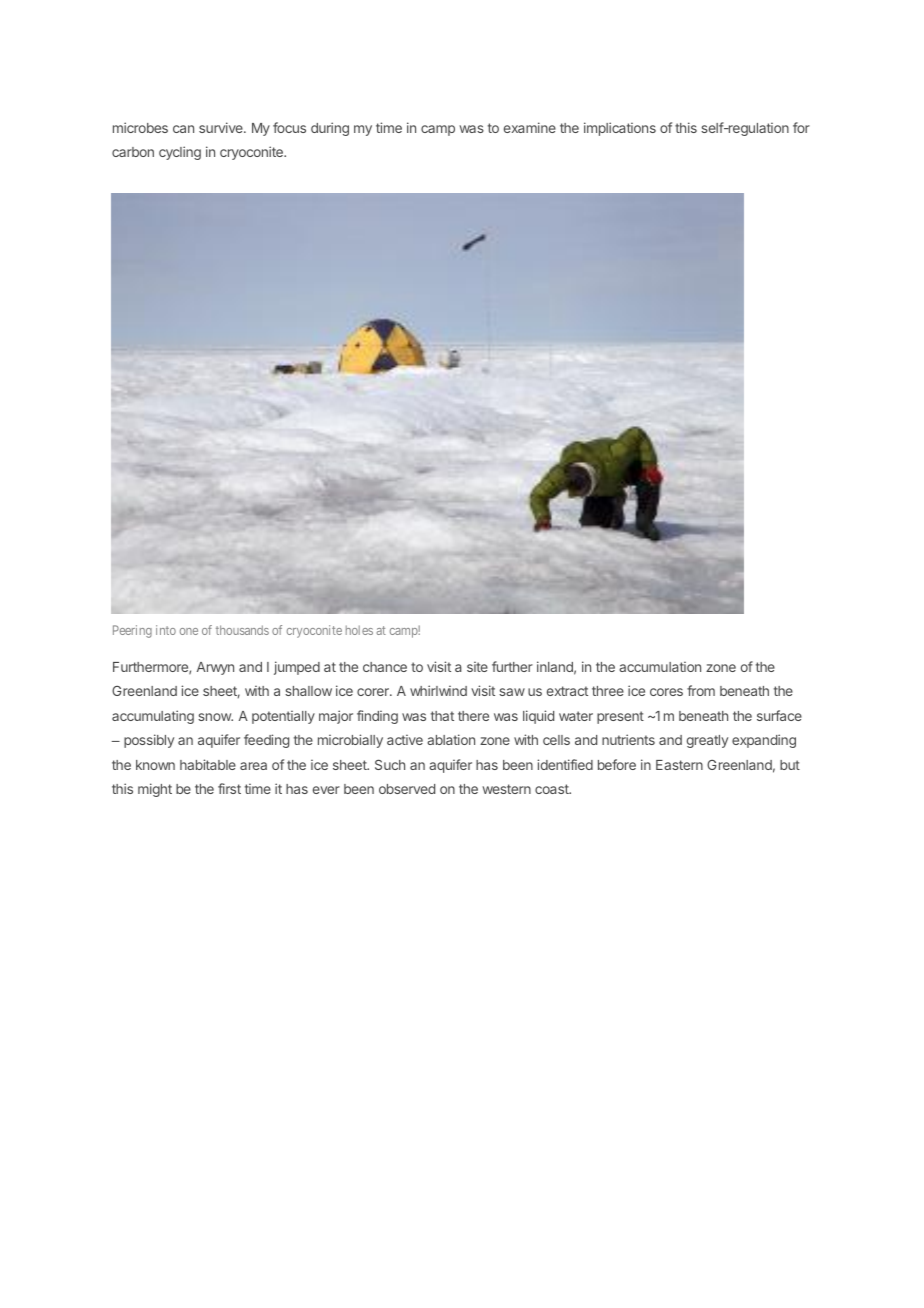 The width and height of the document is (924, 1308). Describe the element at coordinates (701, 690) in the document. I see `from` at that location.
